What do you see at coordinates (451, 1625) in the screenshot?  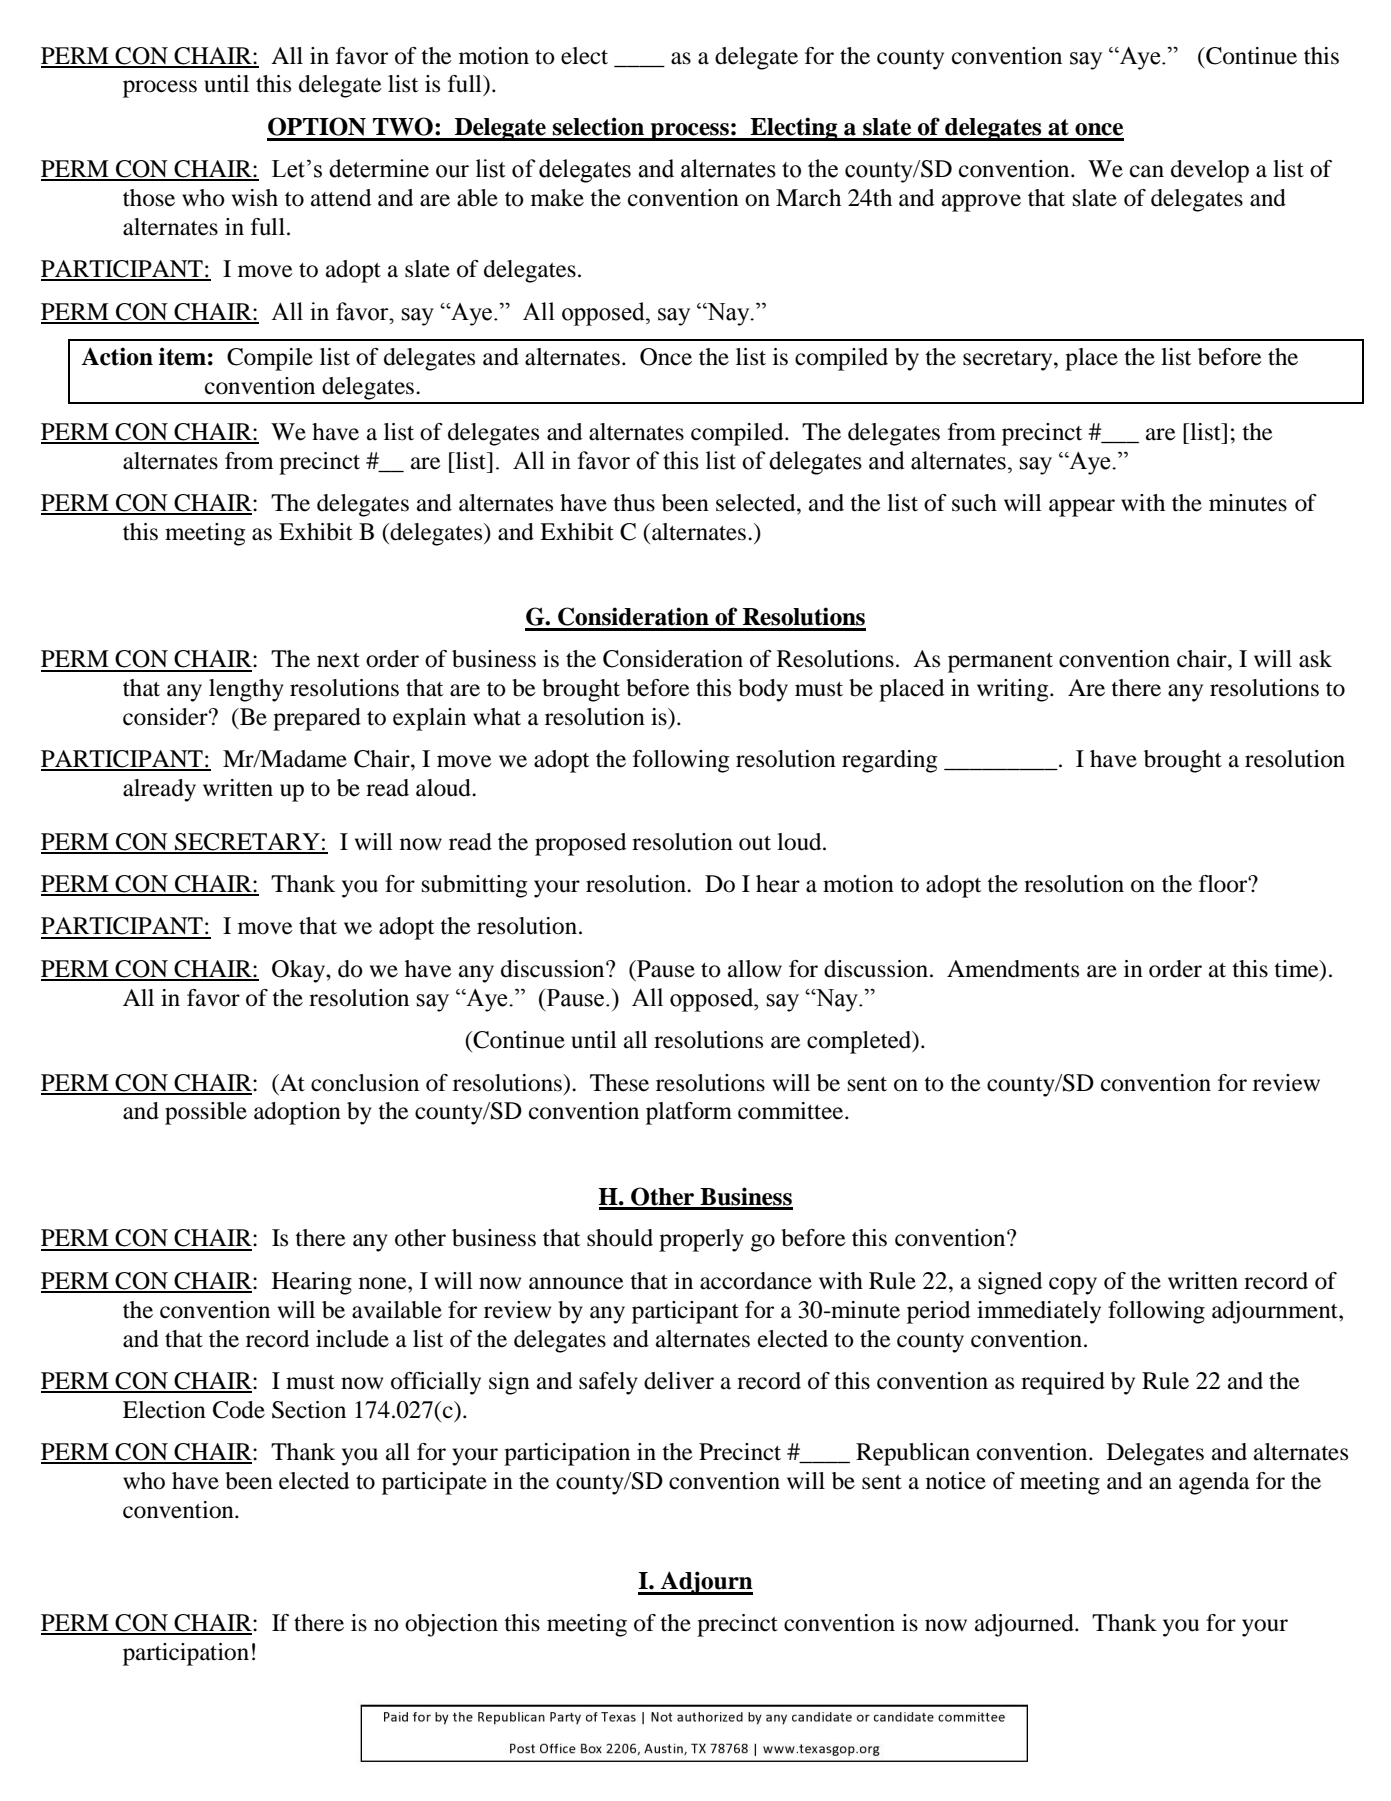 I see `objection` at bounding box center [451, 1625].
